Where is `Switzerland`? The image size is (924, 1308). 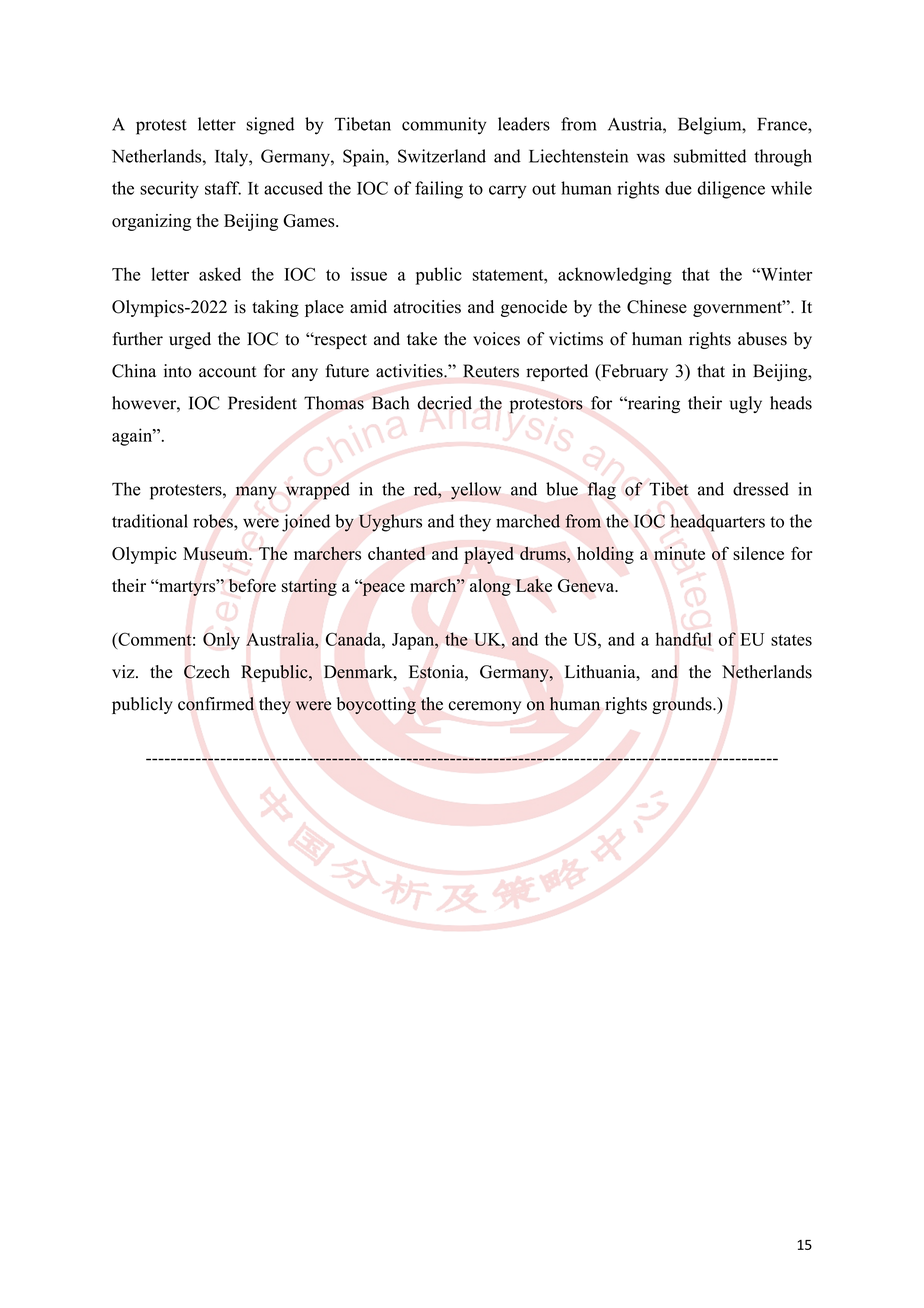 Switzerland is located at coordinates (442, 156).
